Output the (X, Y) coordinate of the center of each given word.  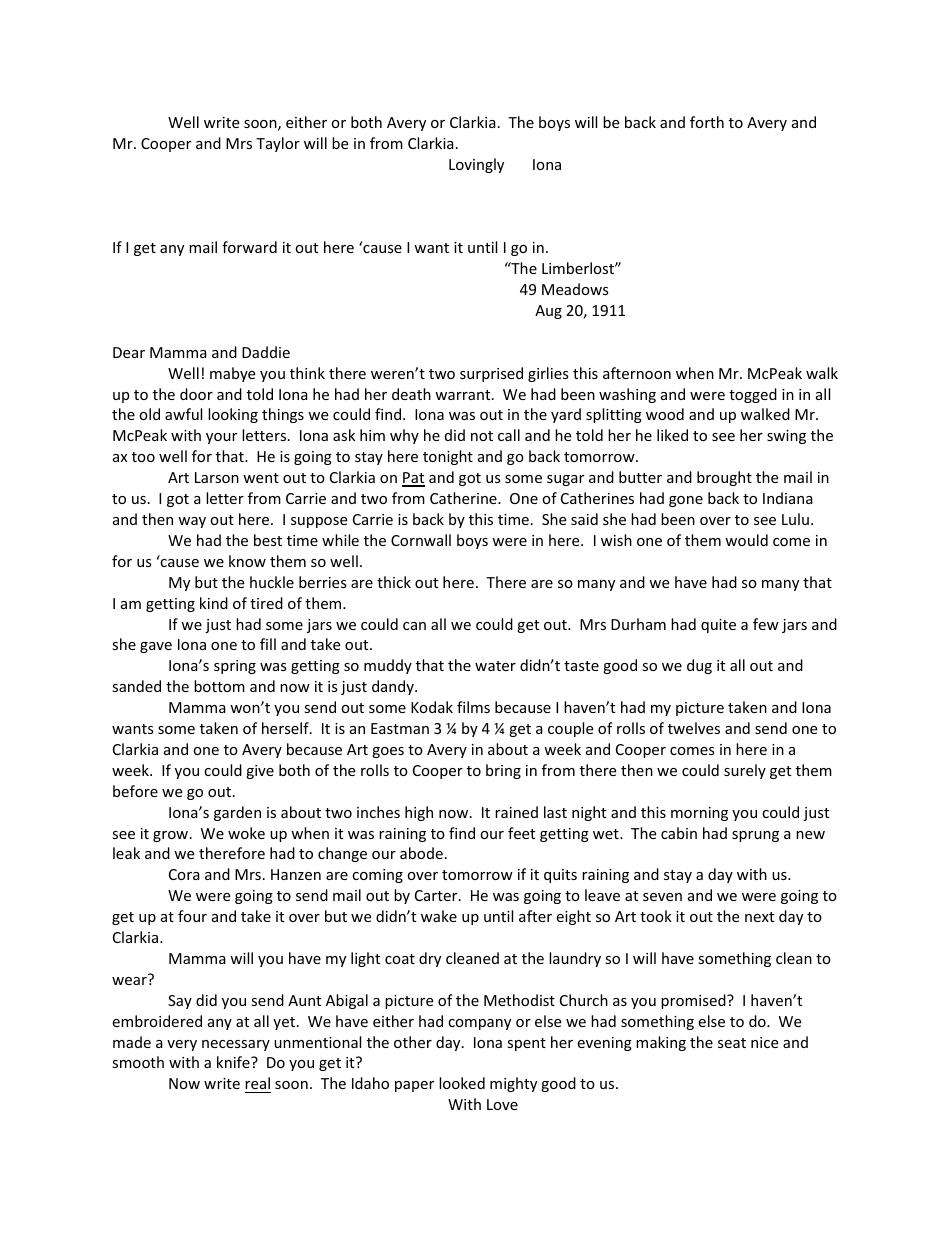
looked (462, 1083)
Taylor (278, 144)
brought (724, 478)
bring (503, 771)
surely (745, 771)
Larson (217, 477)
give (260, 772)
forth (707, 122)
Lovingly (476, 165)
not (482, 436)
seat (732, 1043)
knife (234, 1062)
